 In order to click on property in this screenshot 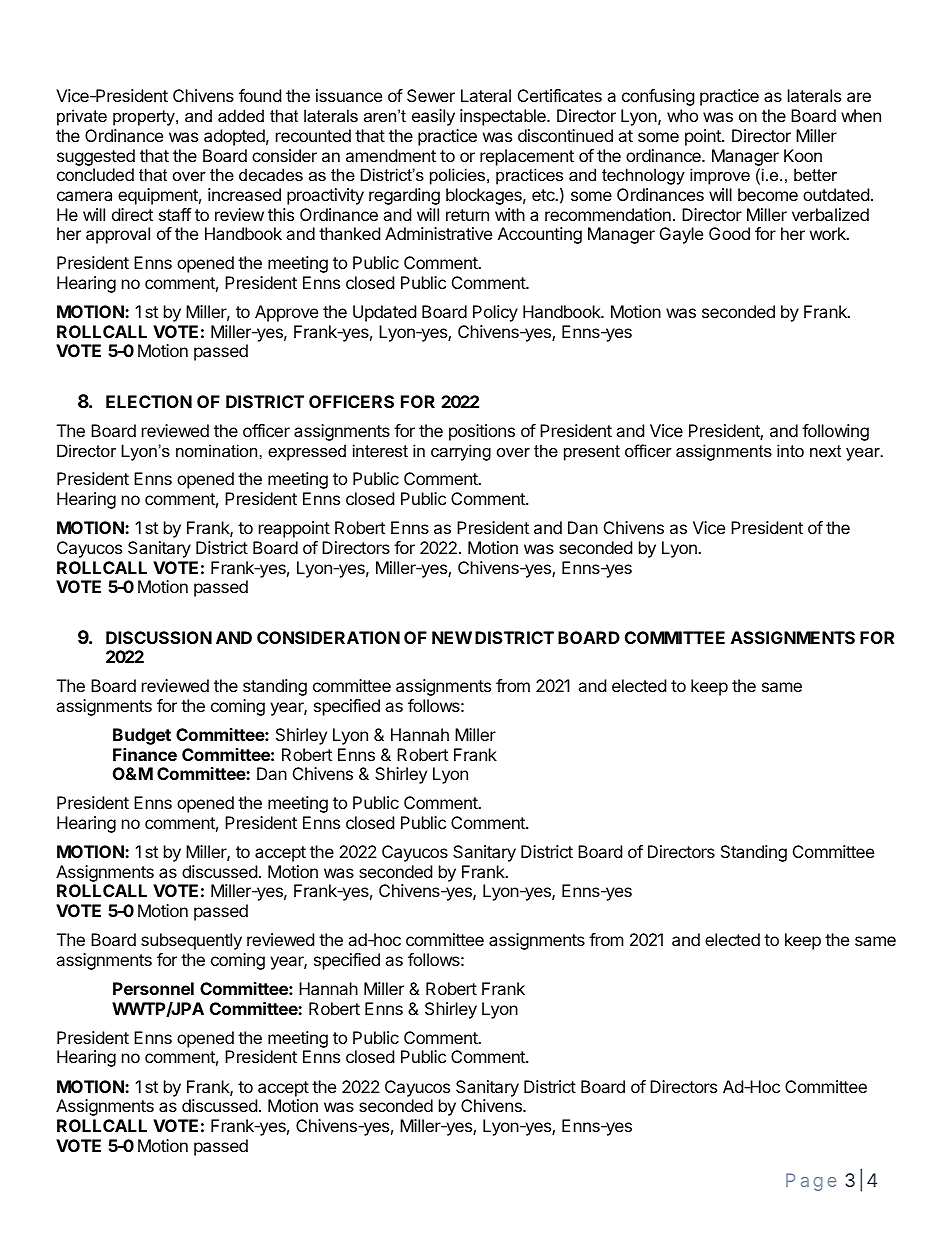, I will do `click(145, 118)`.
